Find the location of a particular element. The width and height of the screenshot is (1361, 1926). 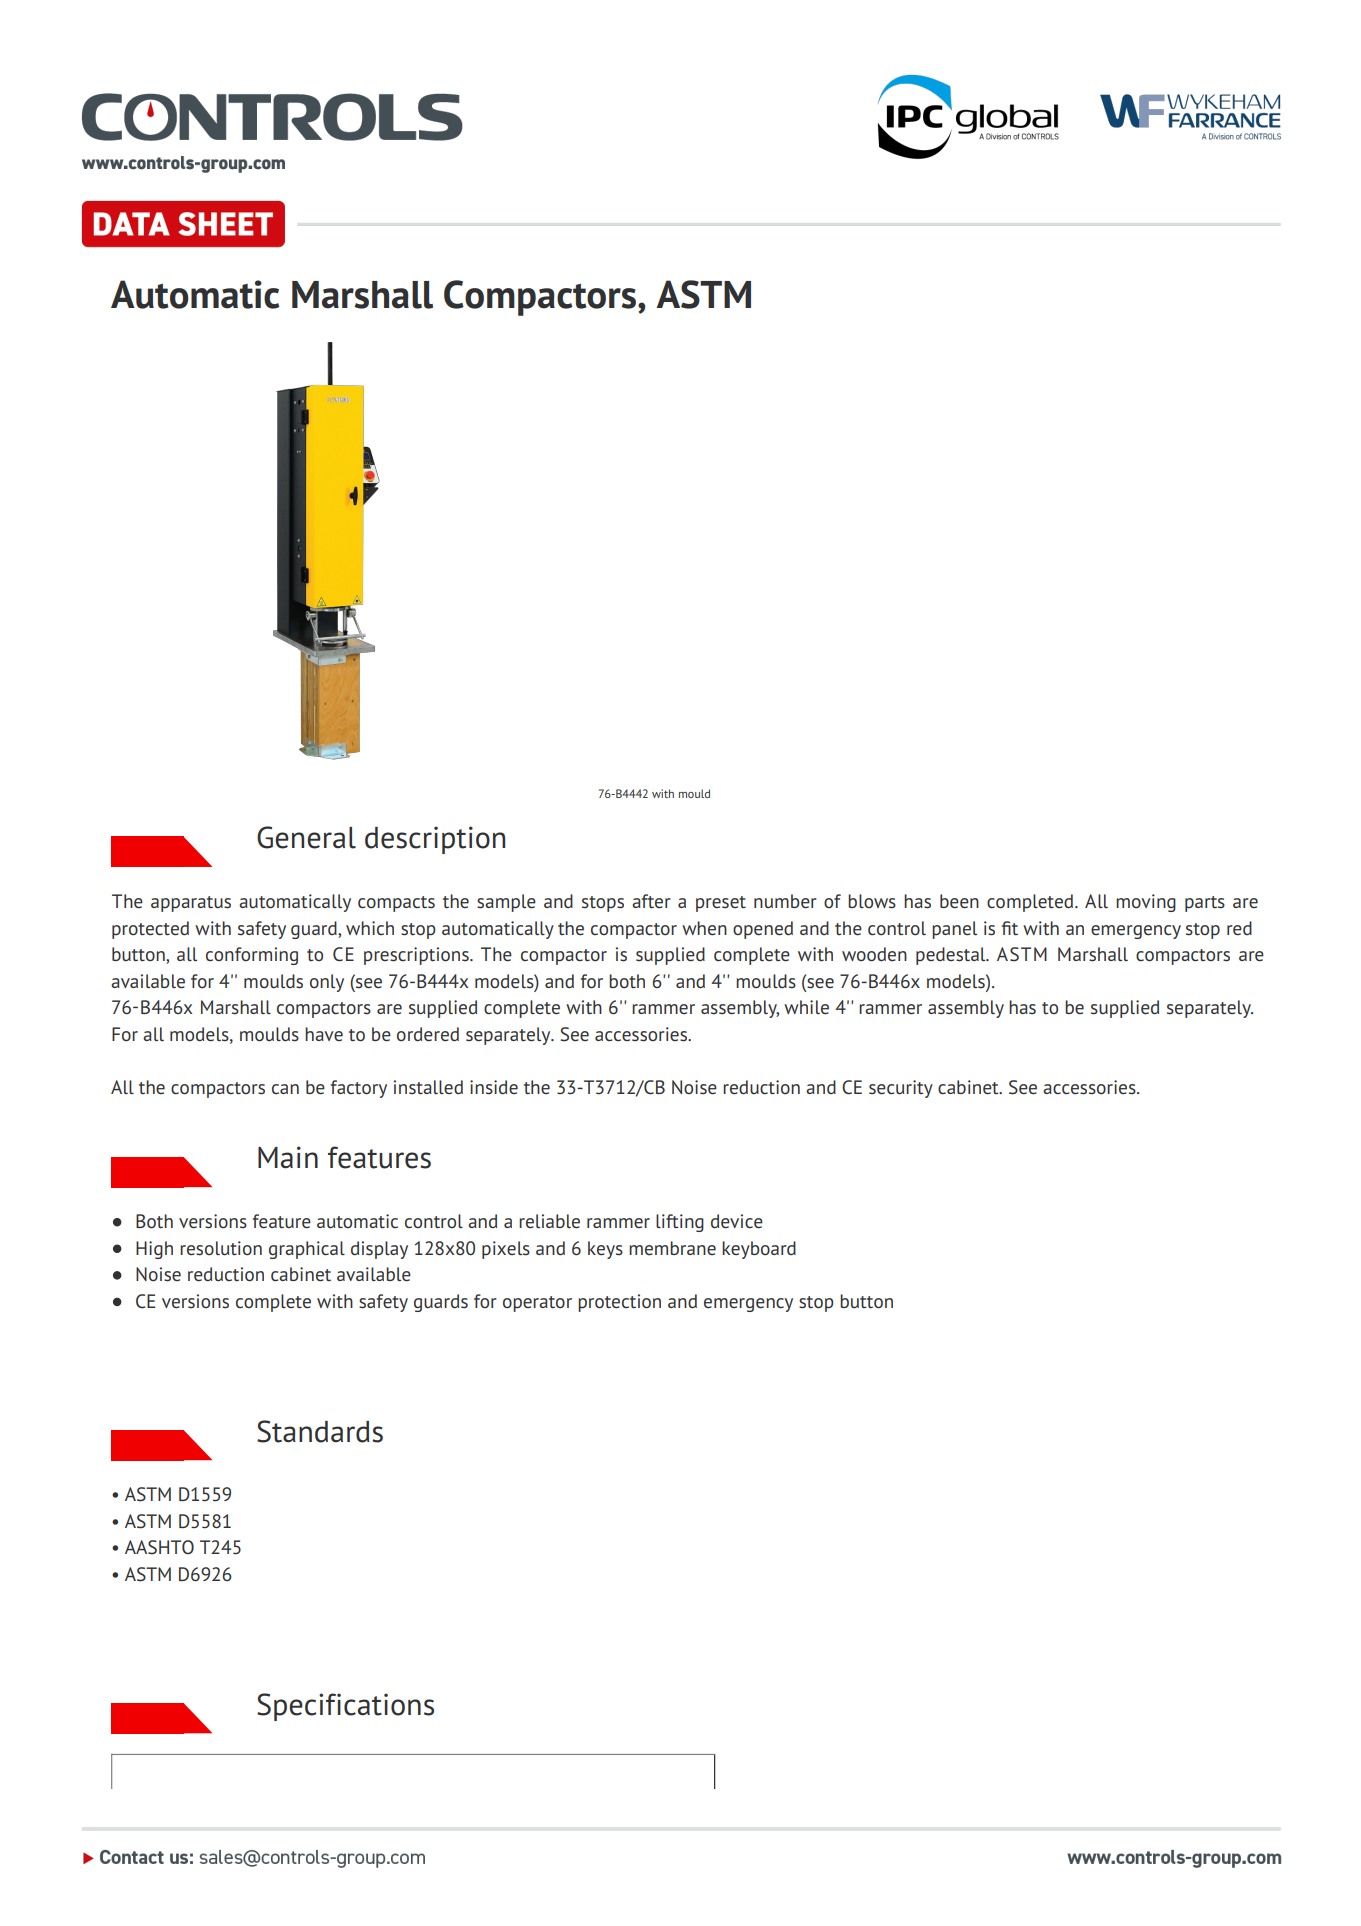

Specifications is located at coordinates (345, 1707).
